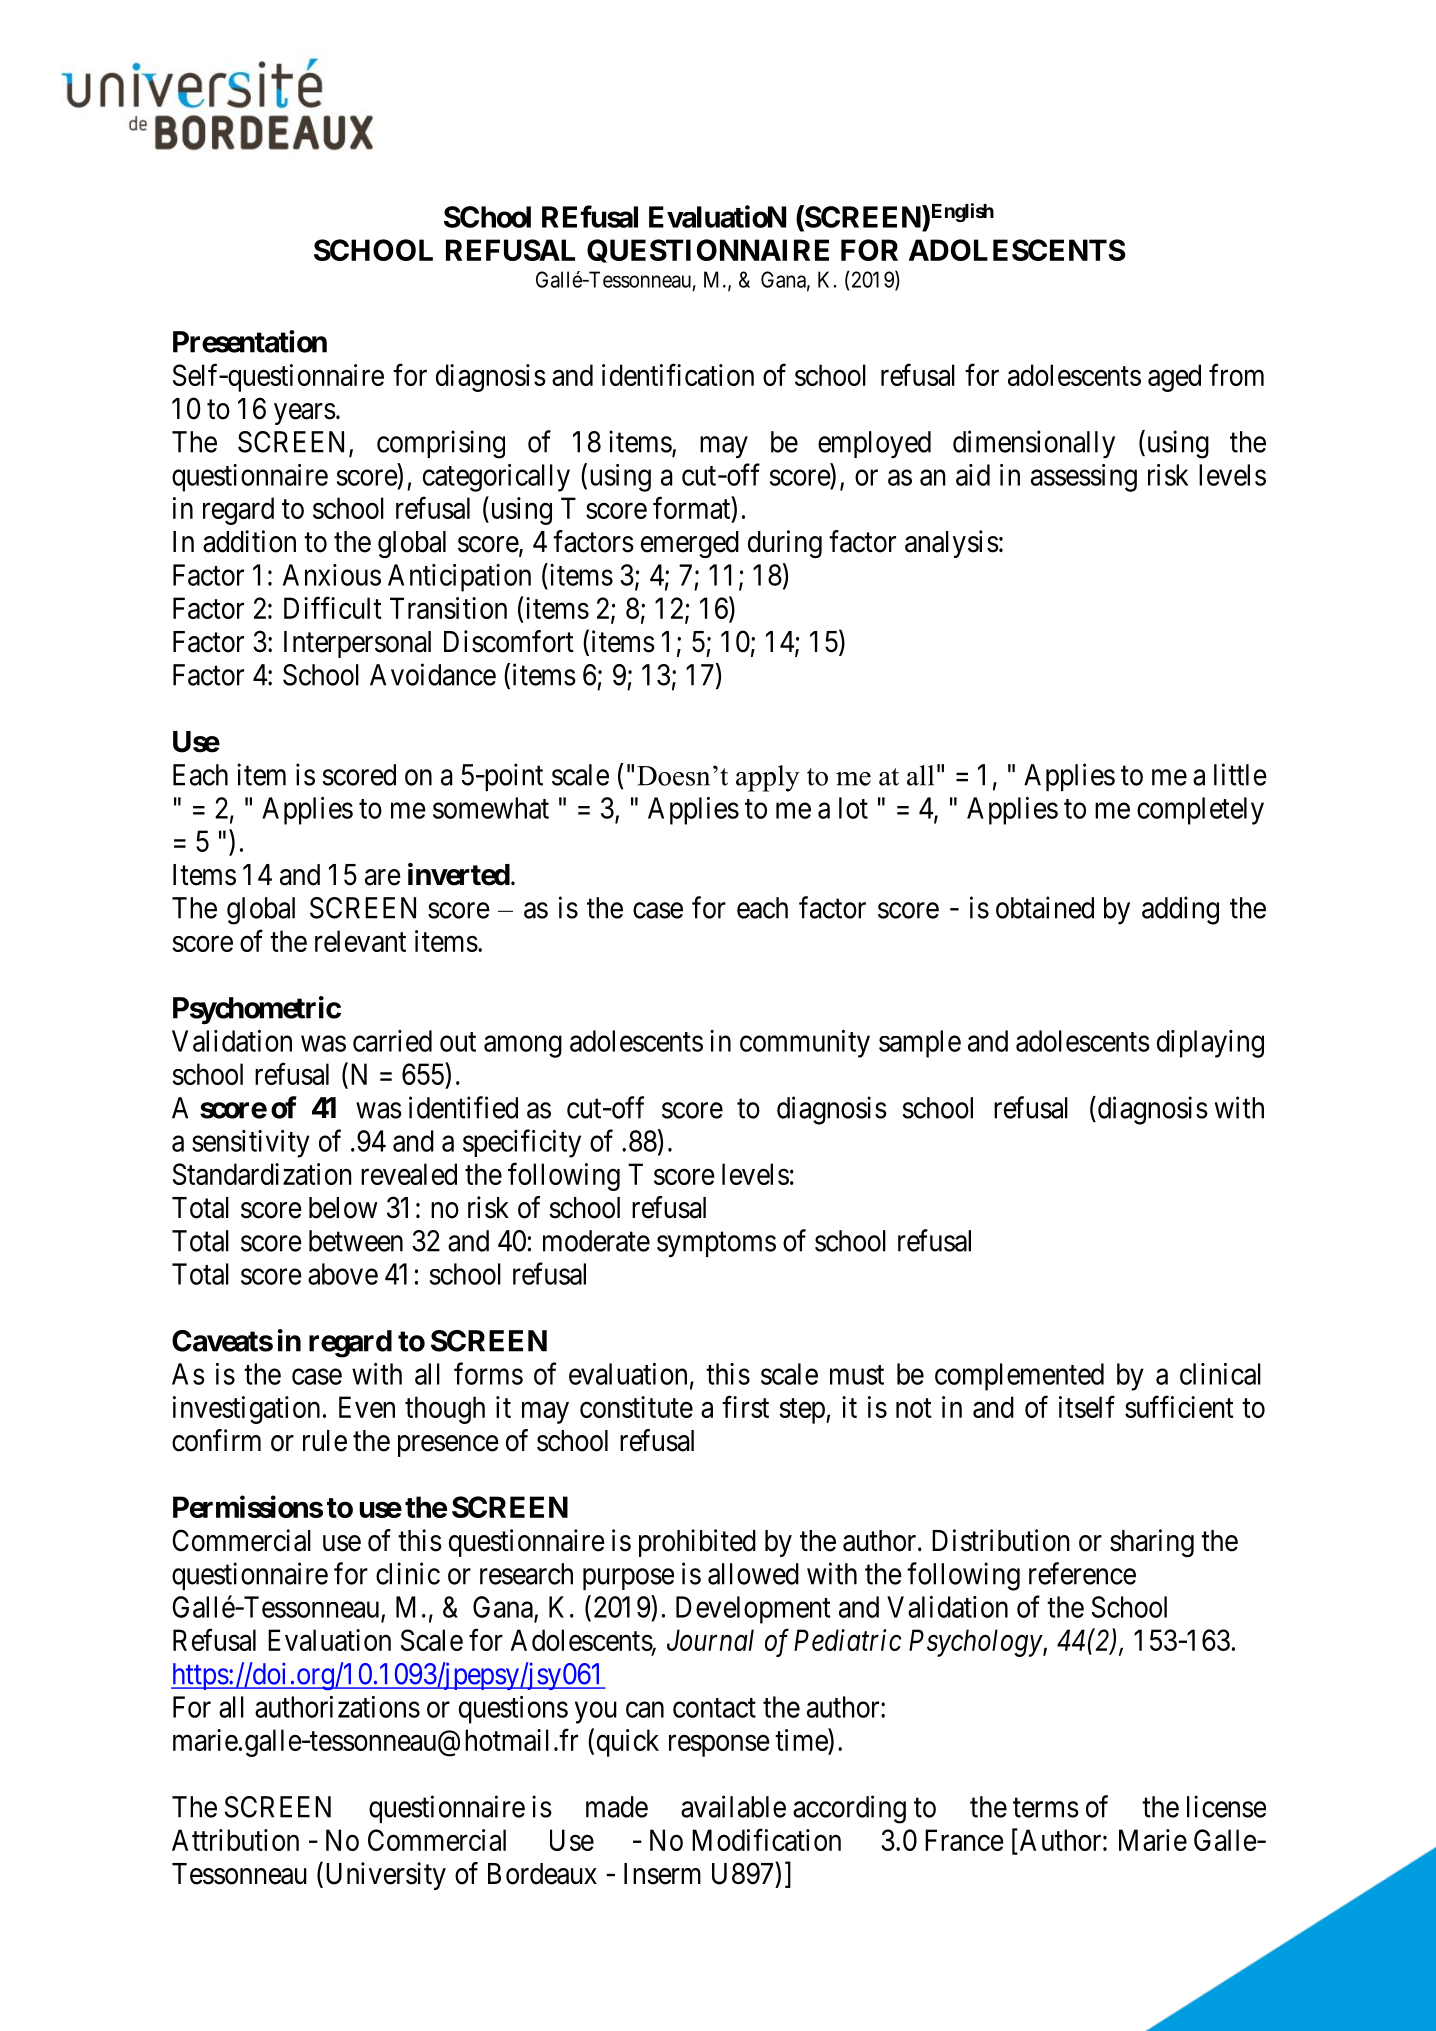  What do you see at coordinates (1226, 1806) in the screenshot?
I see `license` at bounding box center [1226, 1806].
